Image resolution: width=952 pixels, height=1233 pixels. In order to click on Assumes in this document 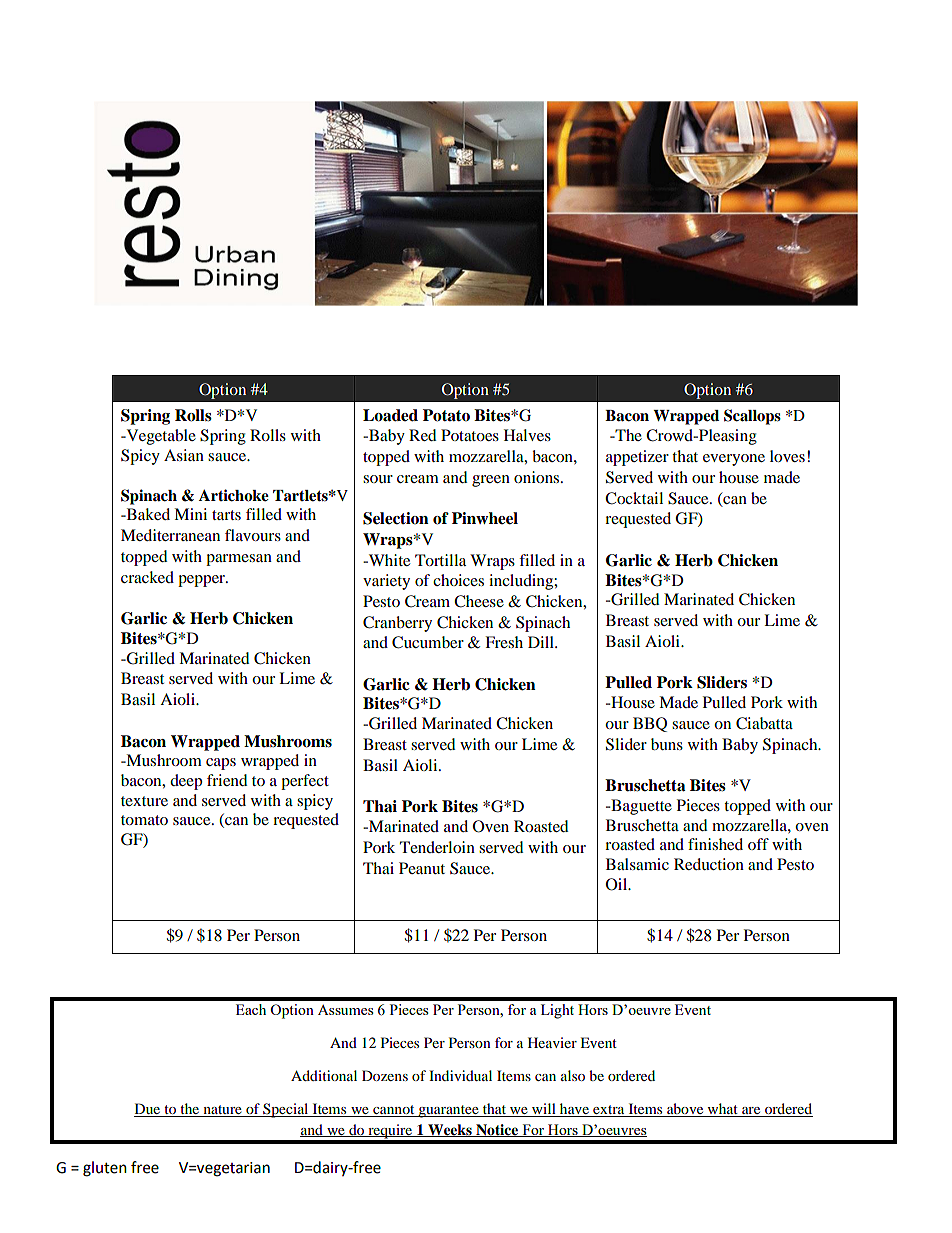, I will do `click(345, 1010)`.
